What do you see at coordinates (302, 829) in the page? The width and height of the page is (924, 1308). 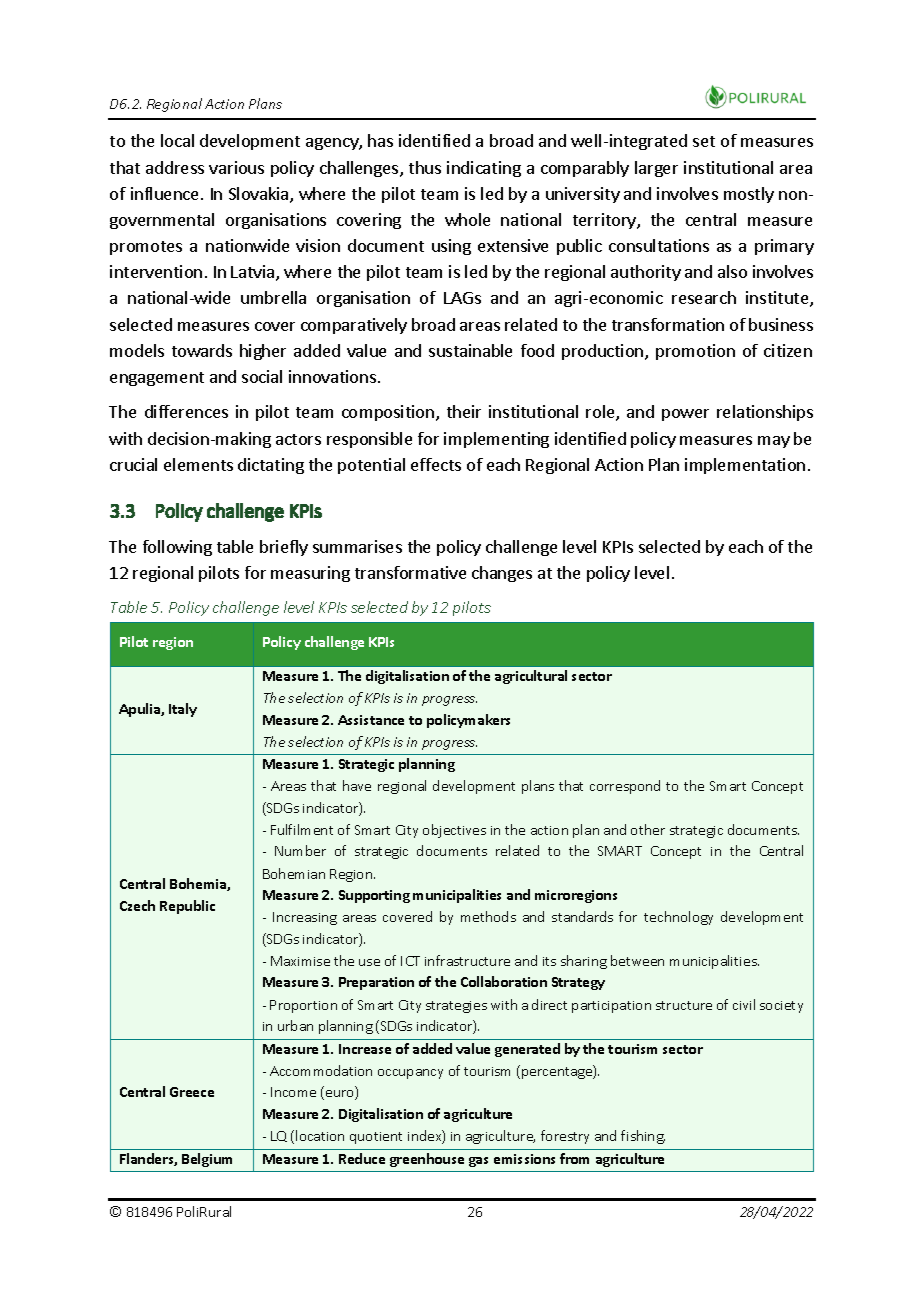 I see `Fulfilment` at bounding box center [302, 829].
